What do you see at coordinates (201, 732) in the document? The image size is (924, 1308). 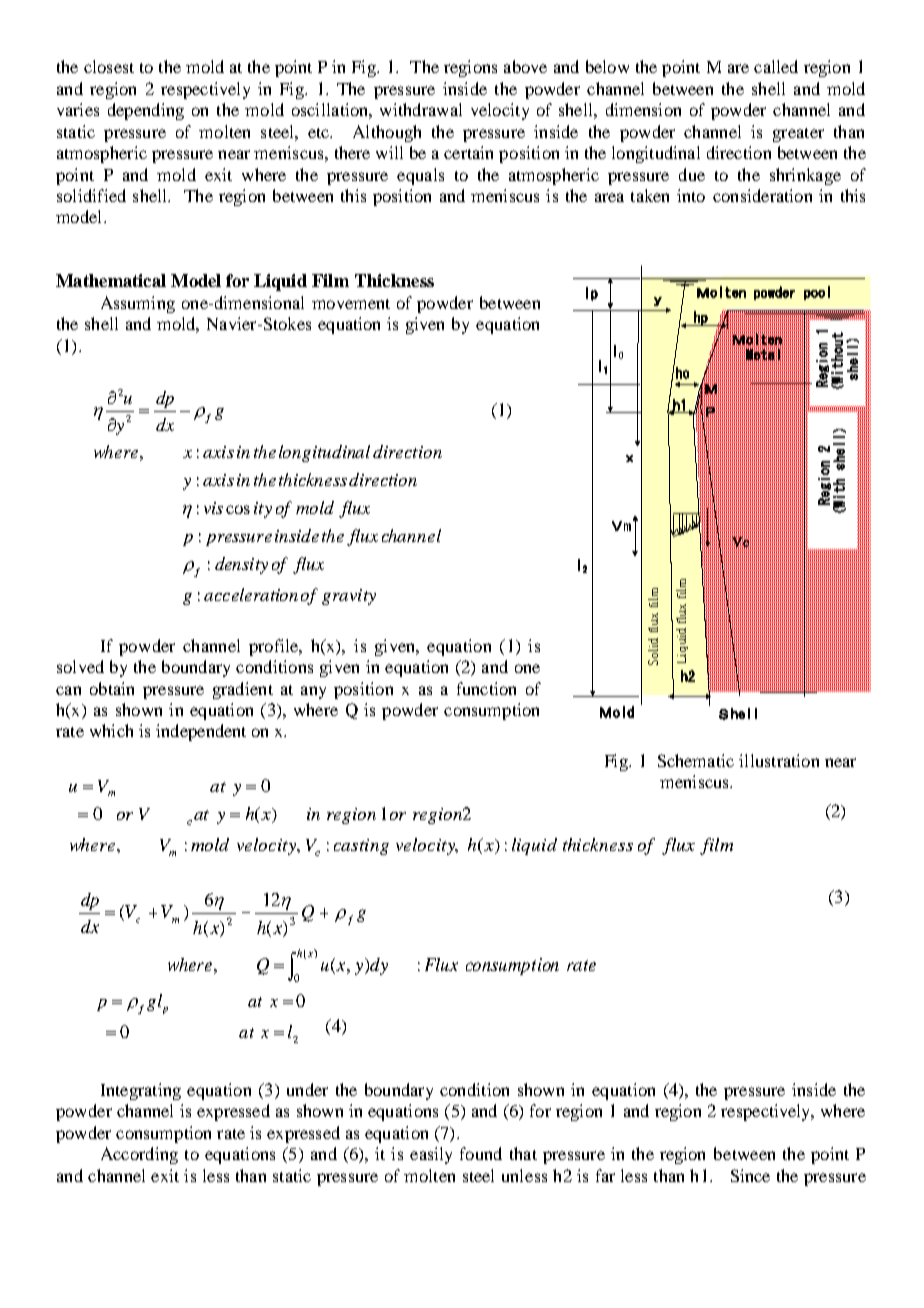 I see `independent` at bounding box center [201, 732].
